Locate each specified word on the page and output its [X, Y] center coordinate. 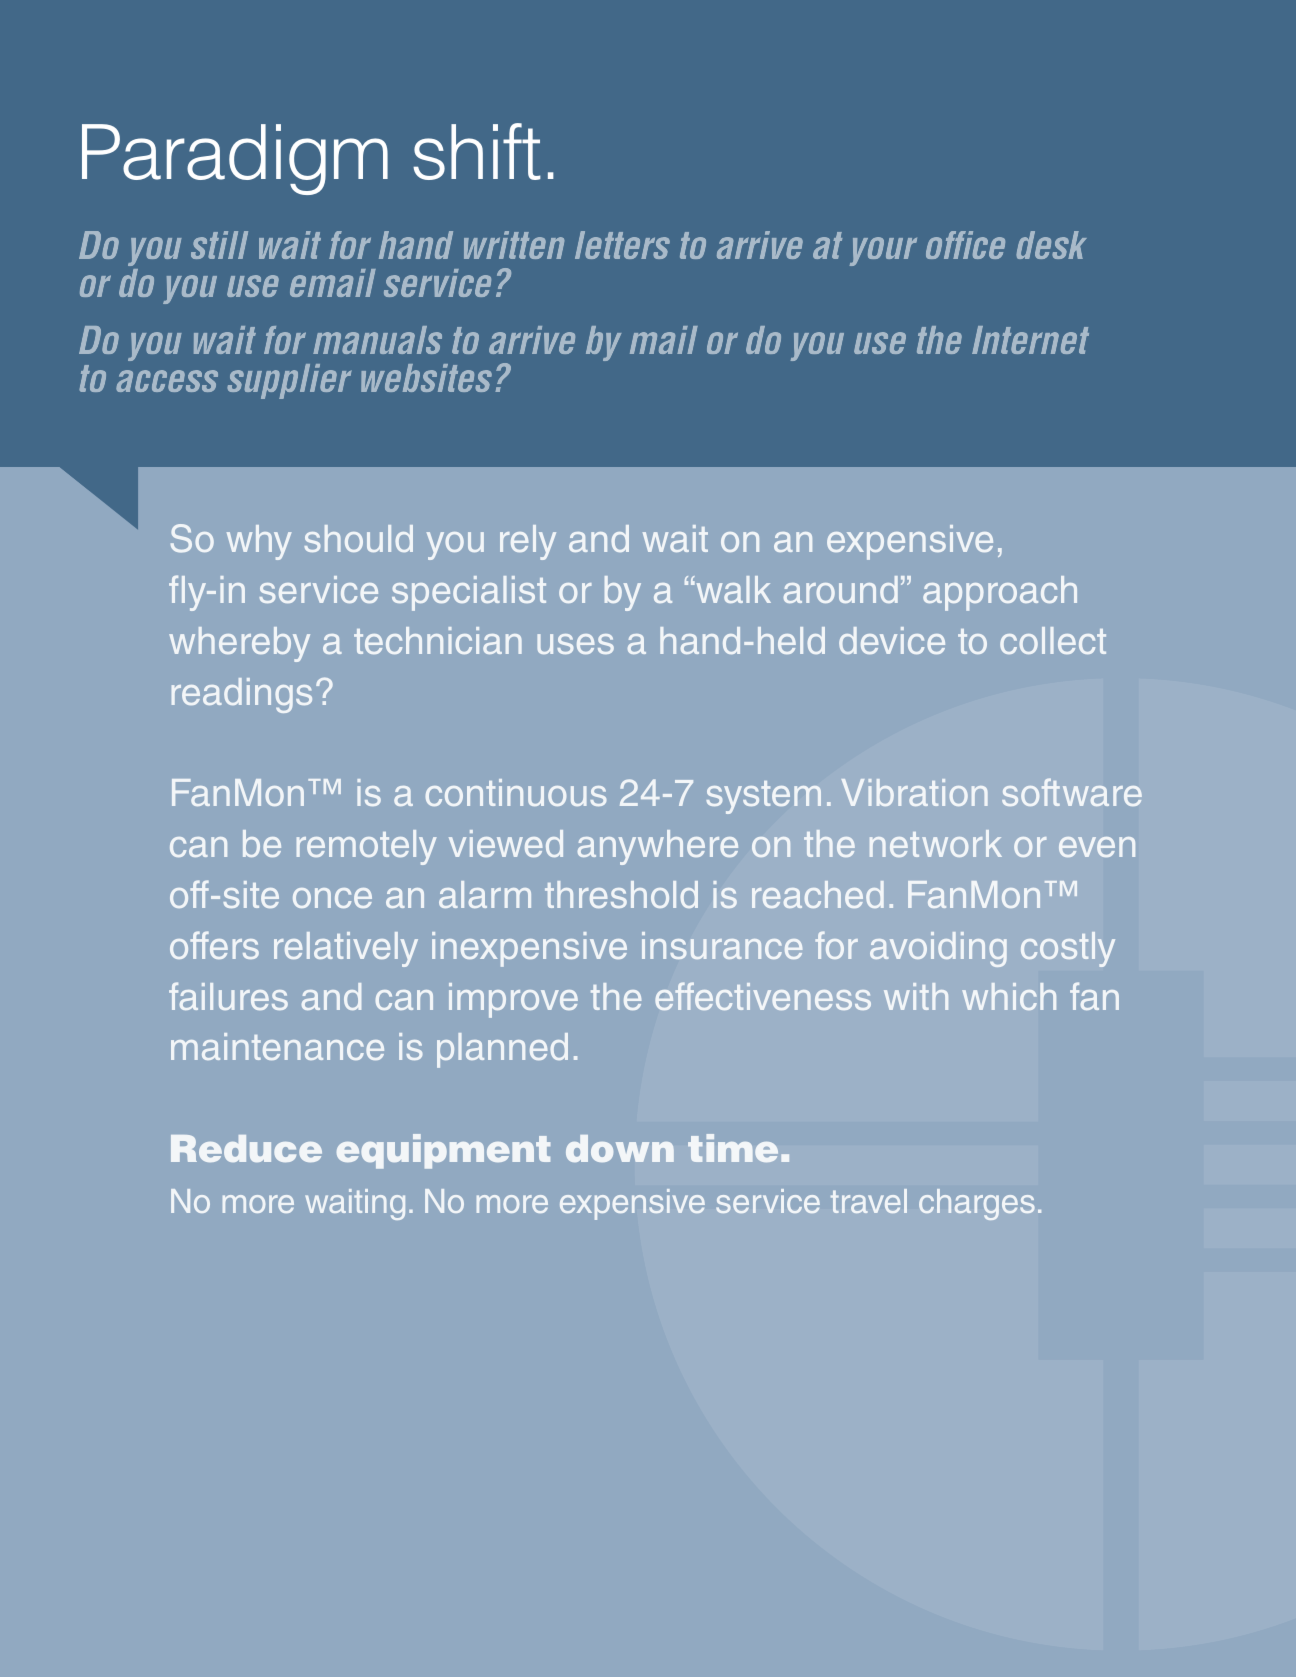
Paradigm [235, 159]
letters [622, 245]
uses [575, 644]
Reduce [246, 1148]
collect [1053, 640]
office [965, 245]
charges [976, 1204]
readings [242, 695]
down [620, 1148]
